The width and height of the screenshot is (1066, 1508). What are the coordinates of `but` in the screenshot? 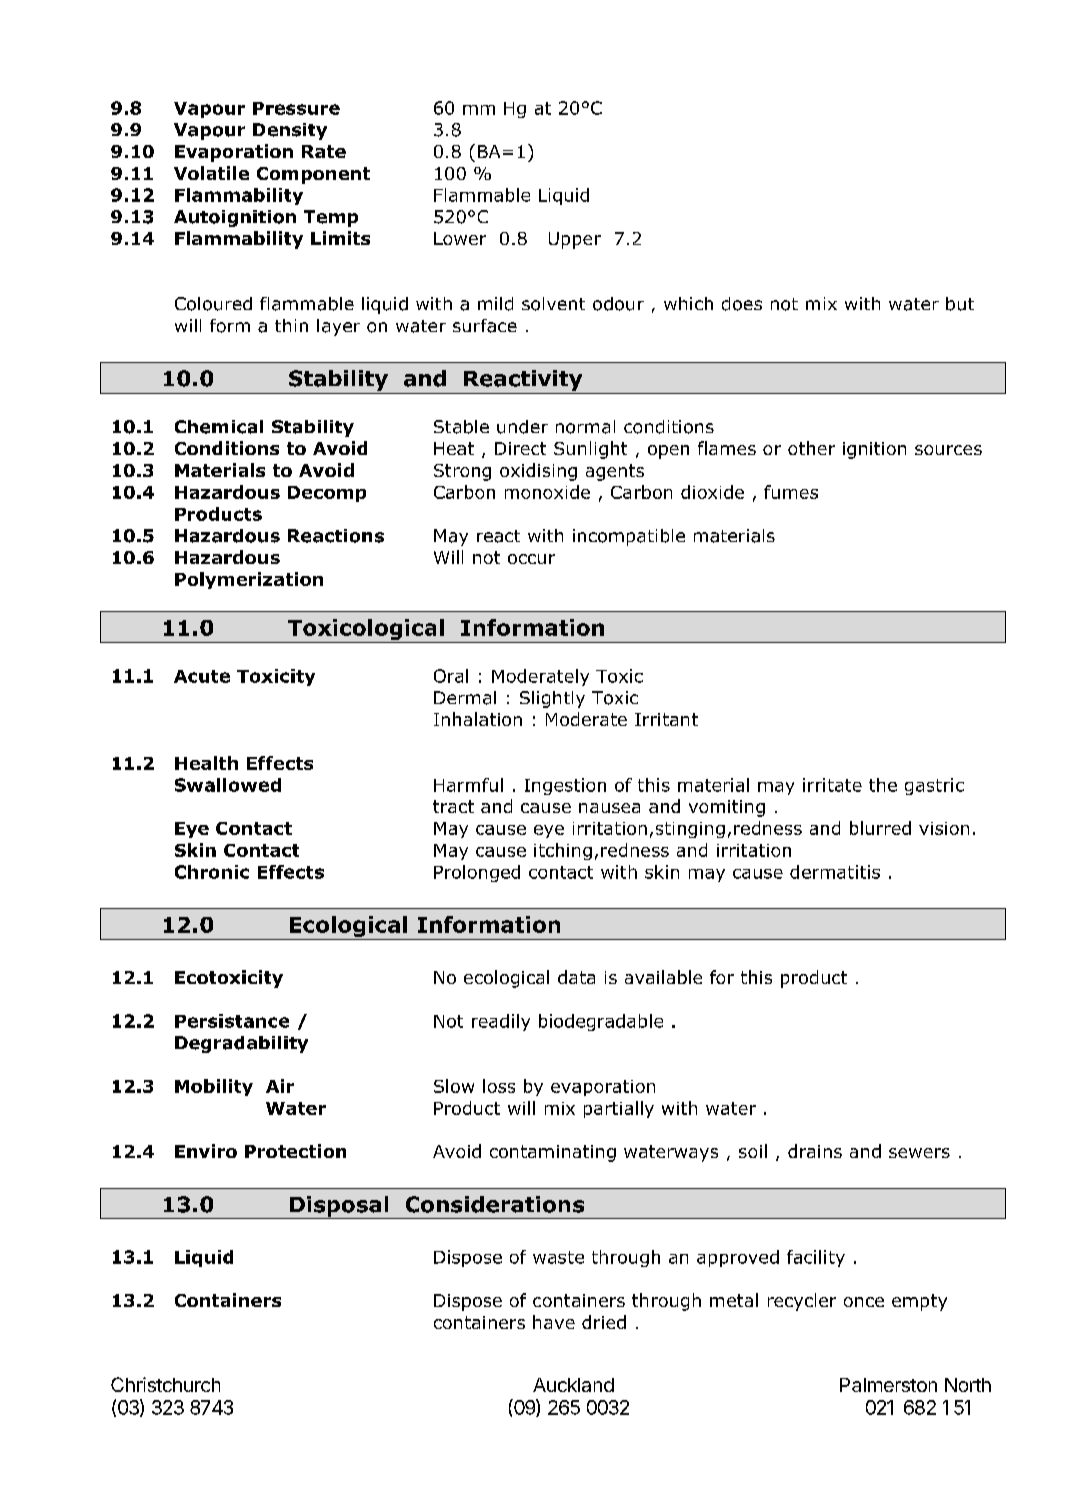 It's located at (960, 304).
